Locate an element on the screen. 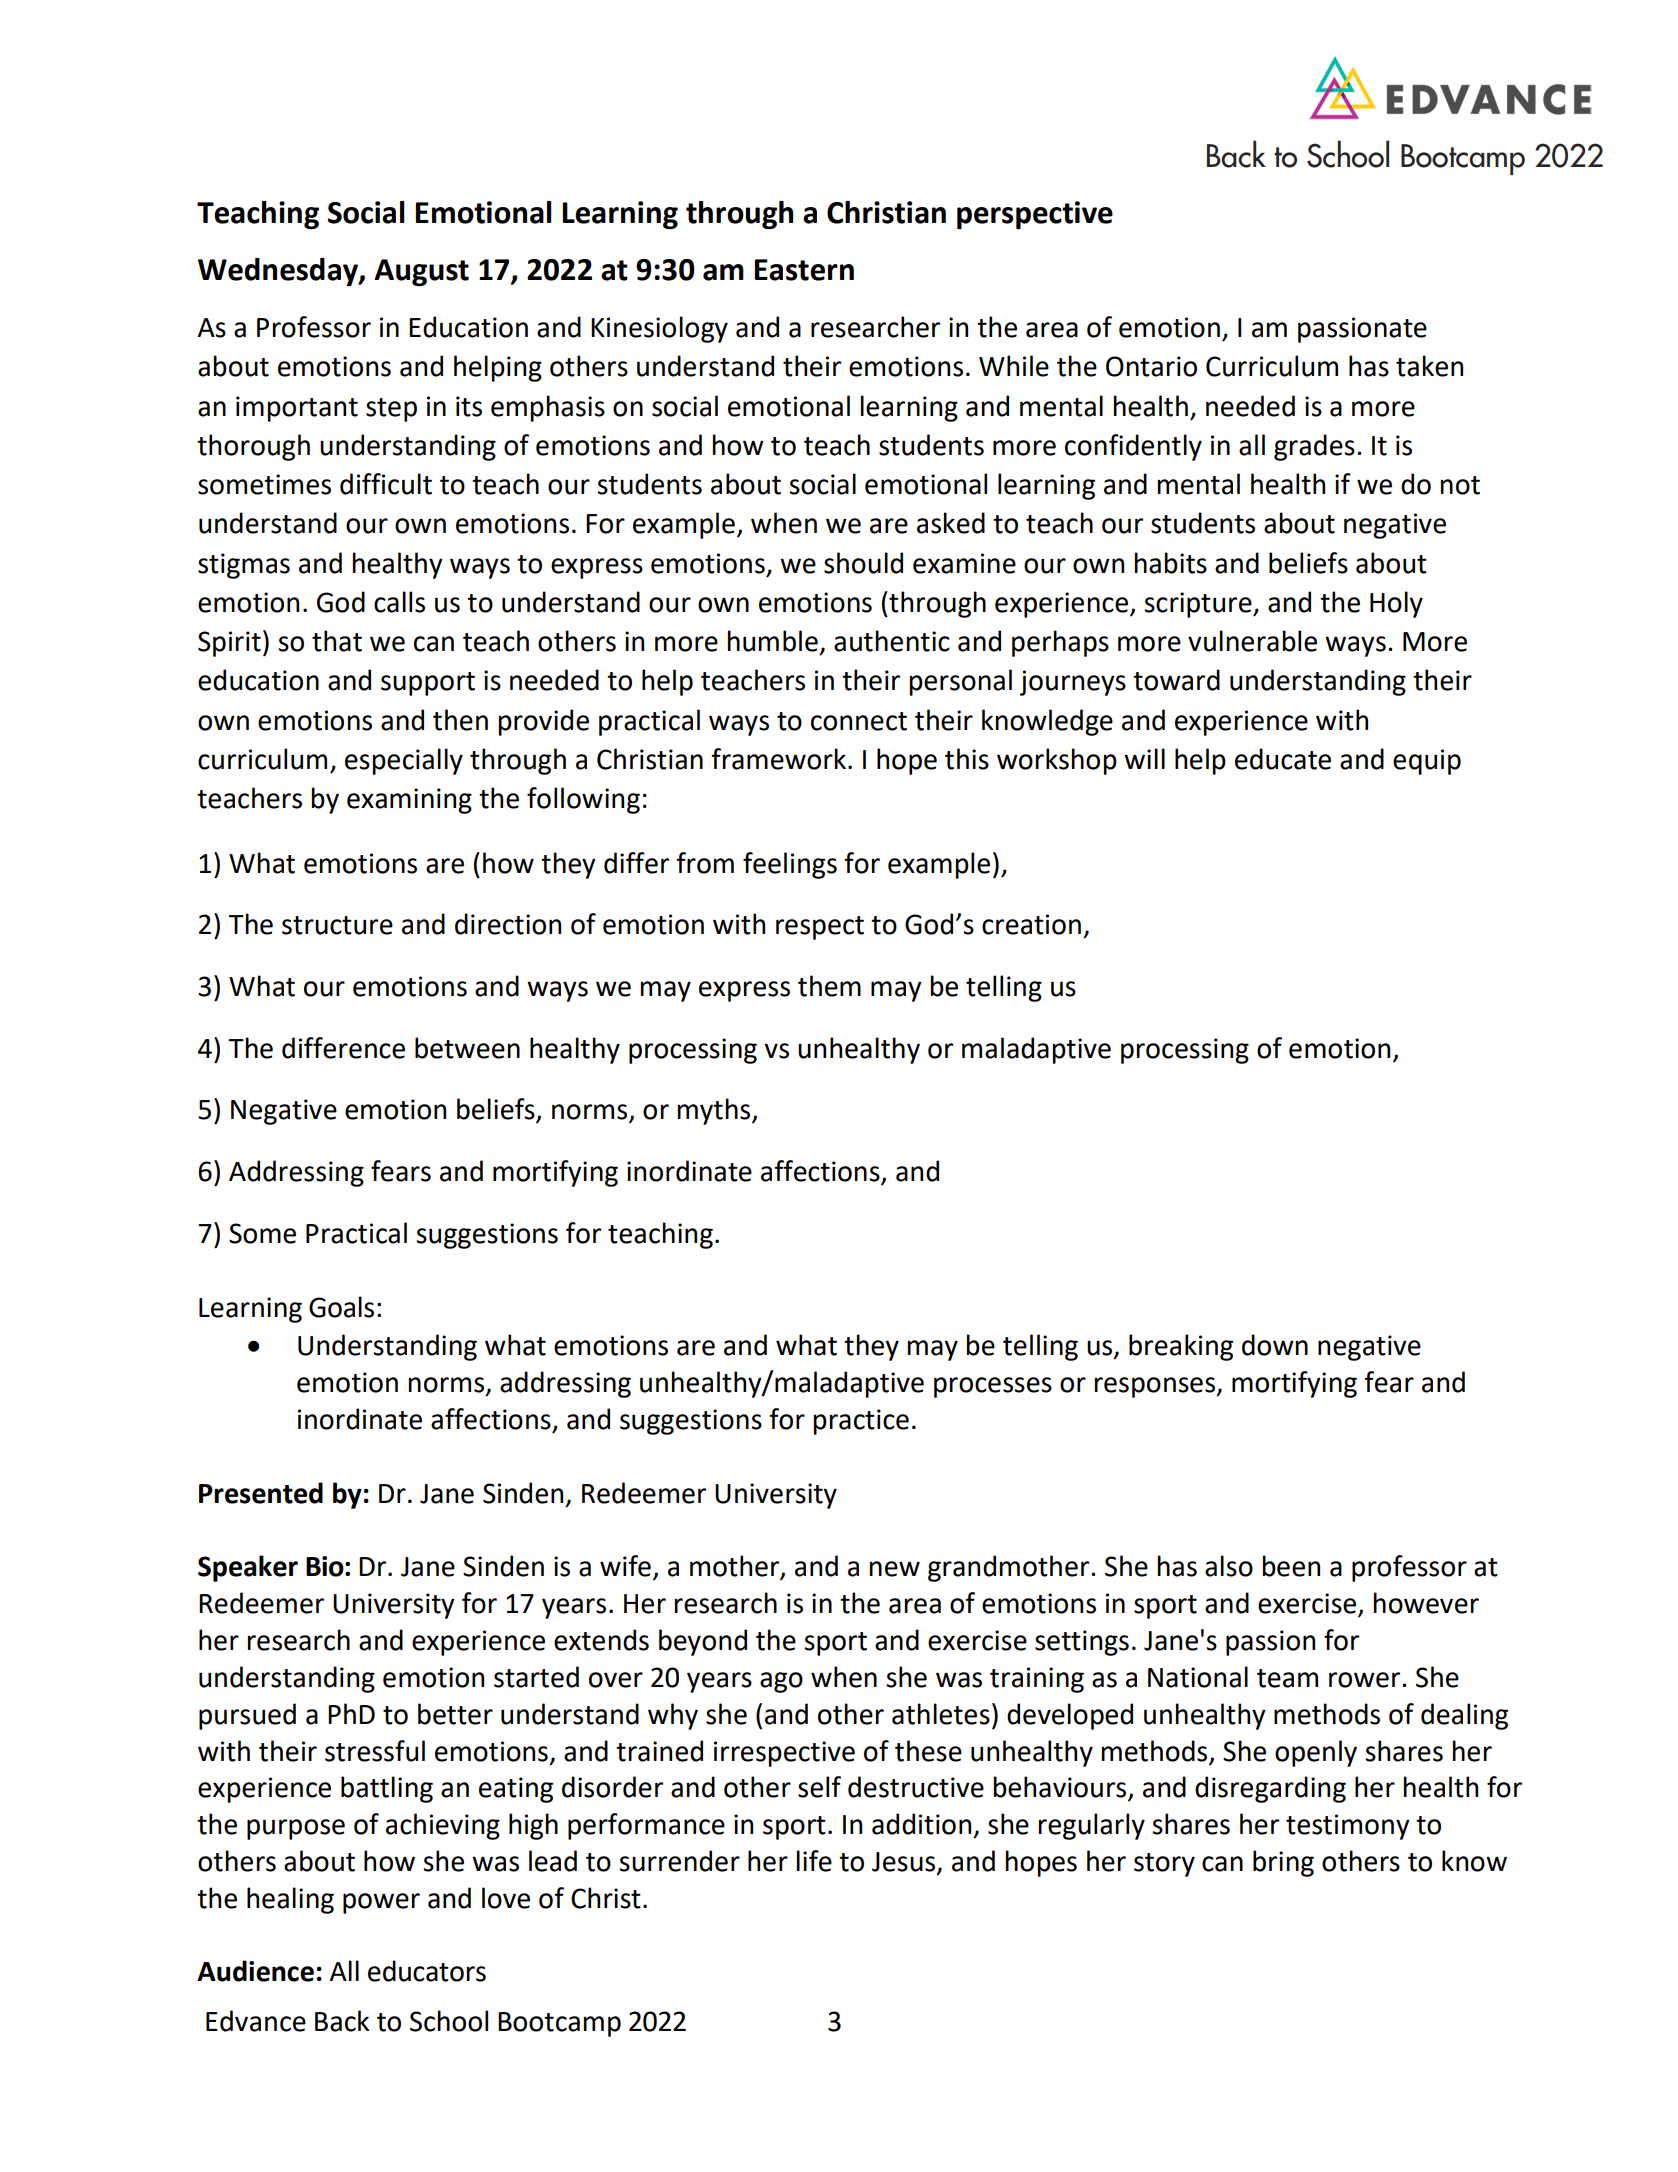  down is located at coordinates (1275, 1345).
